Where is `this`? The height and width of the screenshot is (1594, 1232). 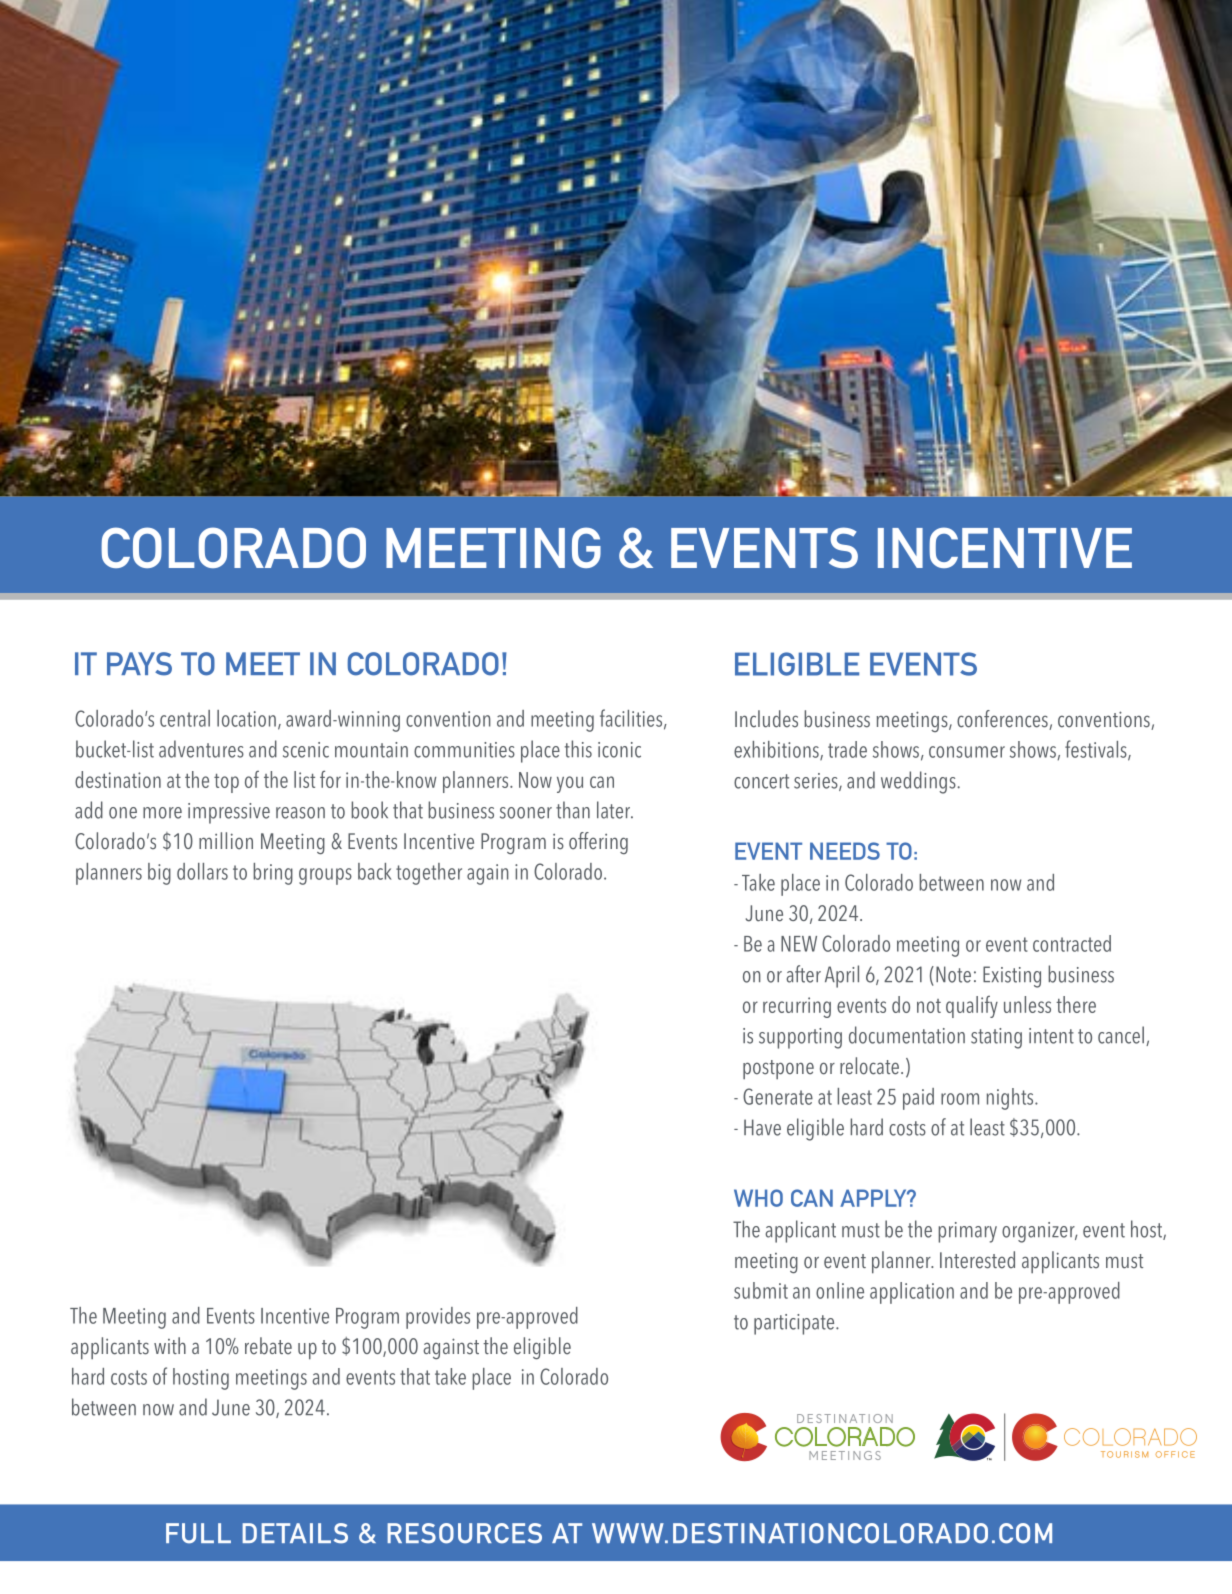 this is located at coordinates (578, 749).
